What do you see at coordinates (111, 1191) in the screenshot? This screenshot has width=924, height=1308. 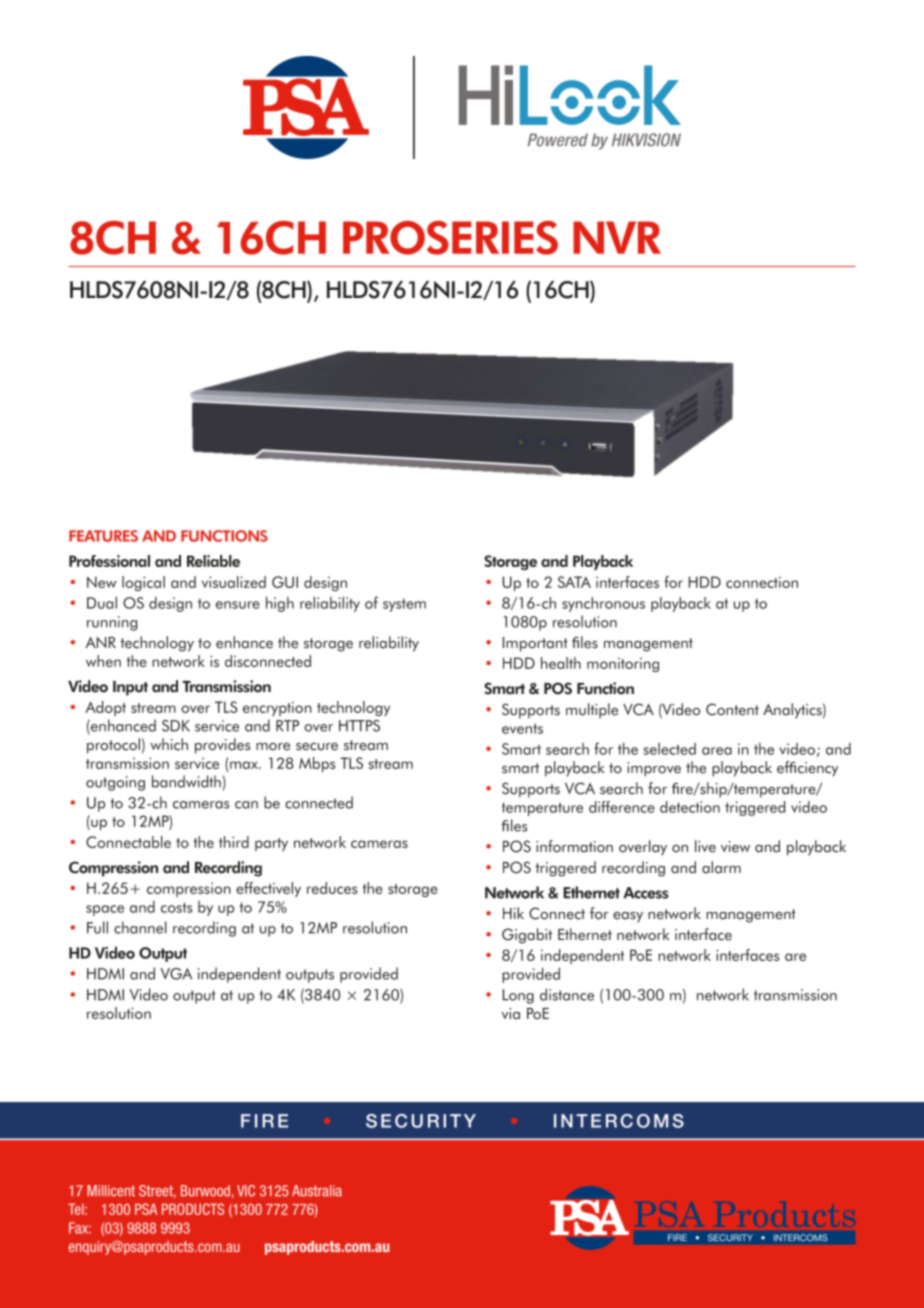 I see `Millicent` at bounding box center [111, 1191].
